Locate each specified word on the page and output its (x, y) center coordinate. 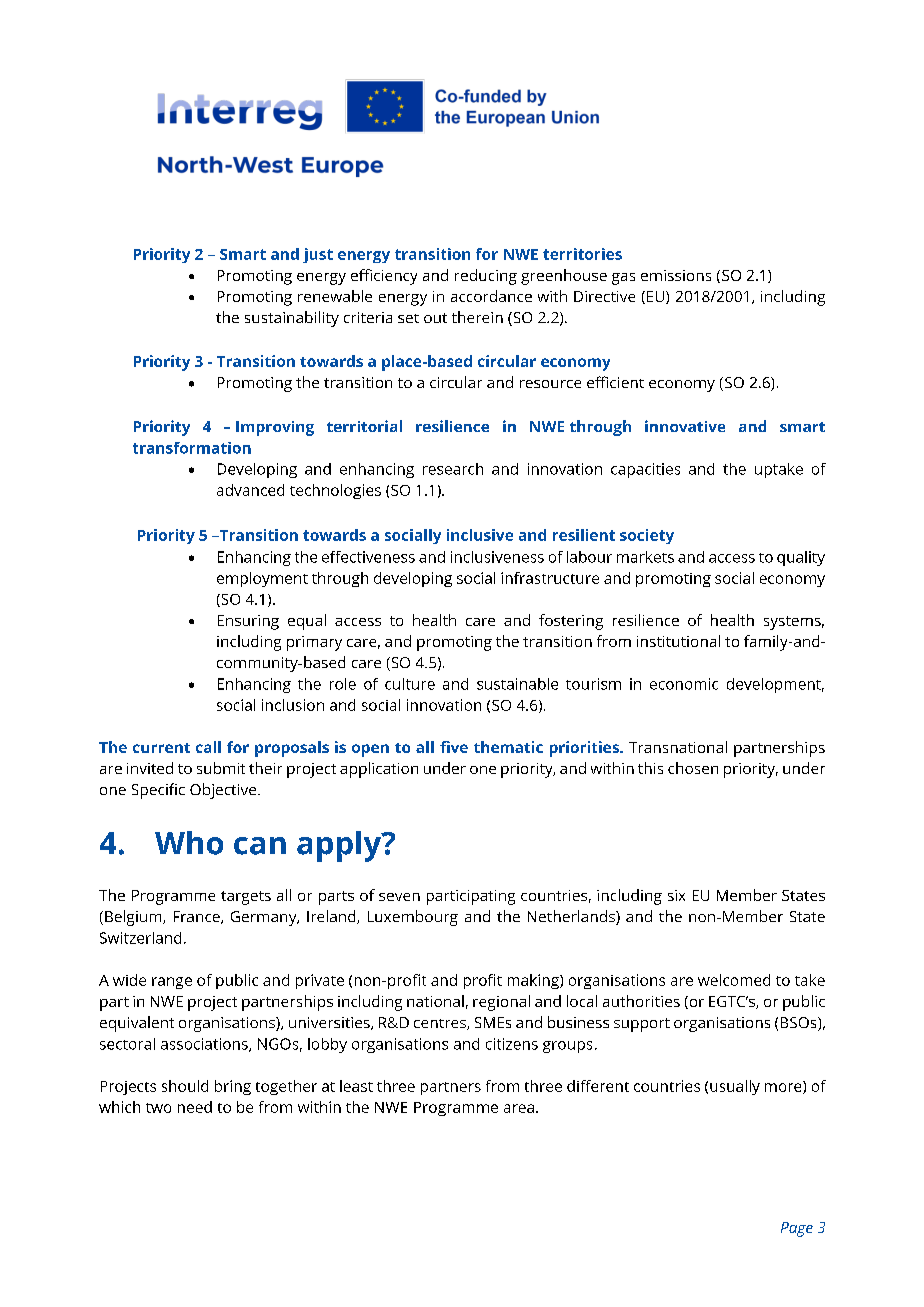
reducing (486, 277)
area (519, 1108)
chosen (693, 768)
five (454, 747)
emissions (676, 275)
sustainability (292, 319)
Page (797, 1229)
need (195, 1107)
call (208, 747)
